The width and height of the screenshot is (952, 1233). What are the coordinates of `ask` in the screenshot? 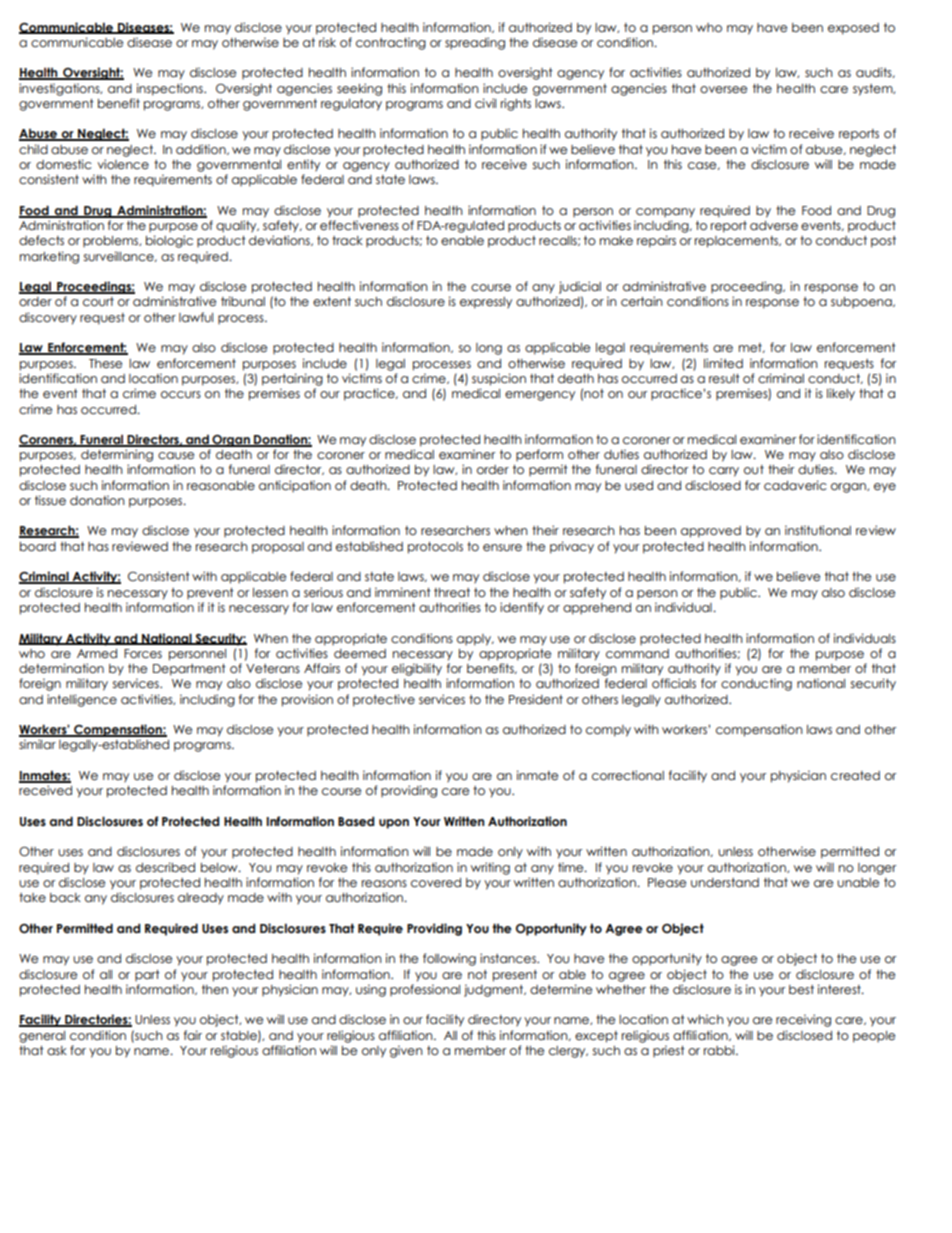 It's located at (57, 1050).
